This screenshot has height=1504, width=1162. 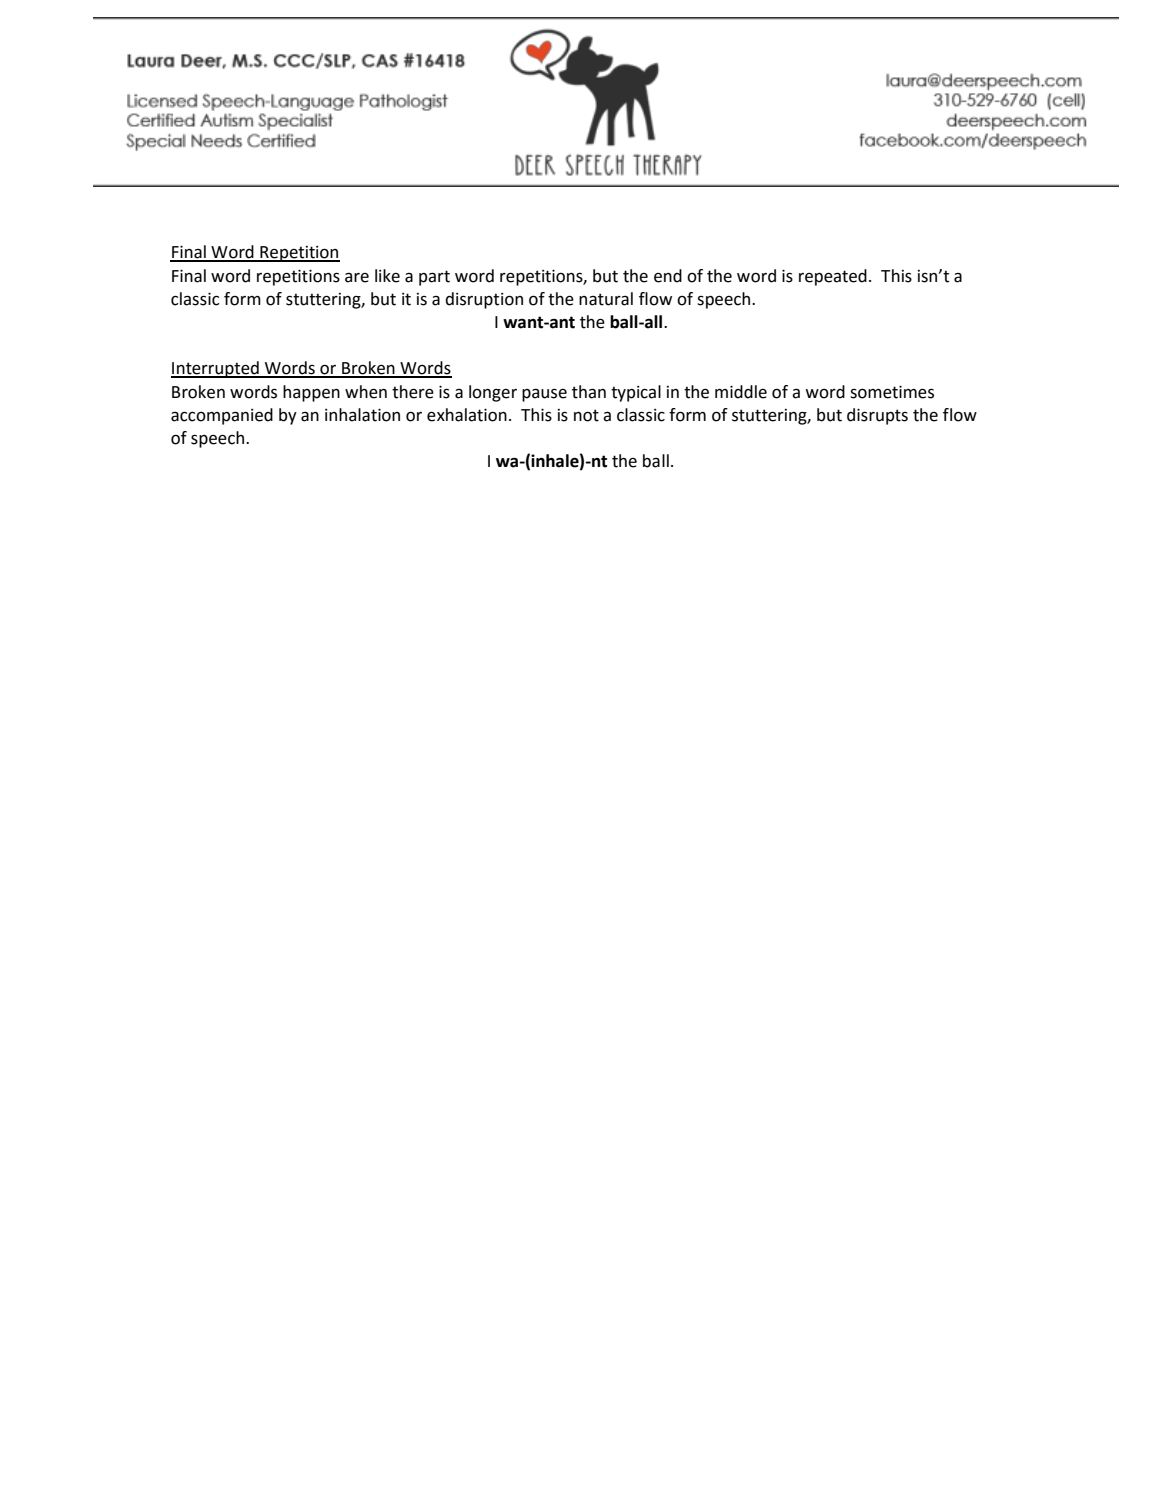 I want to click on end, so click(x=668, y=276).
